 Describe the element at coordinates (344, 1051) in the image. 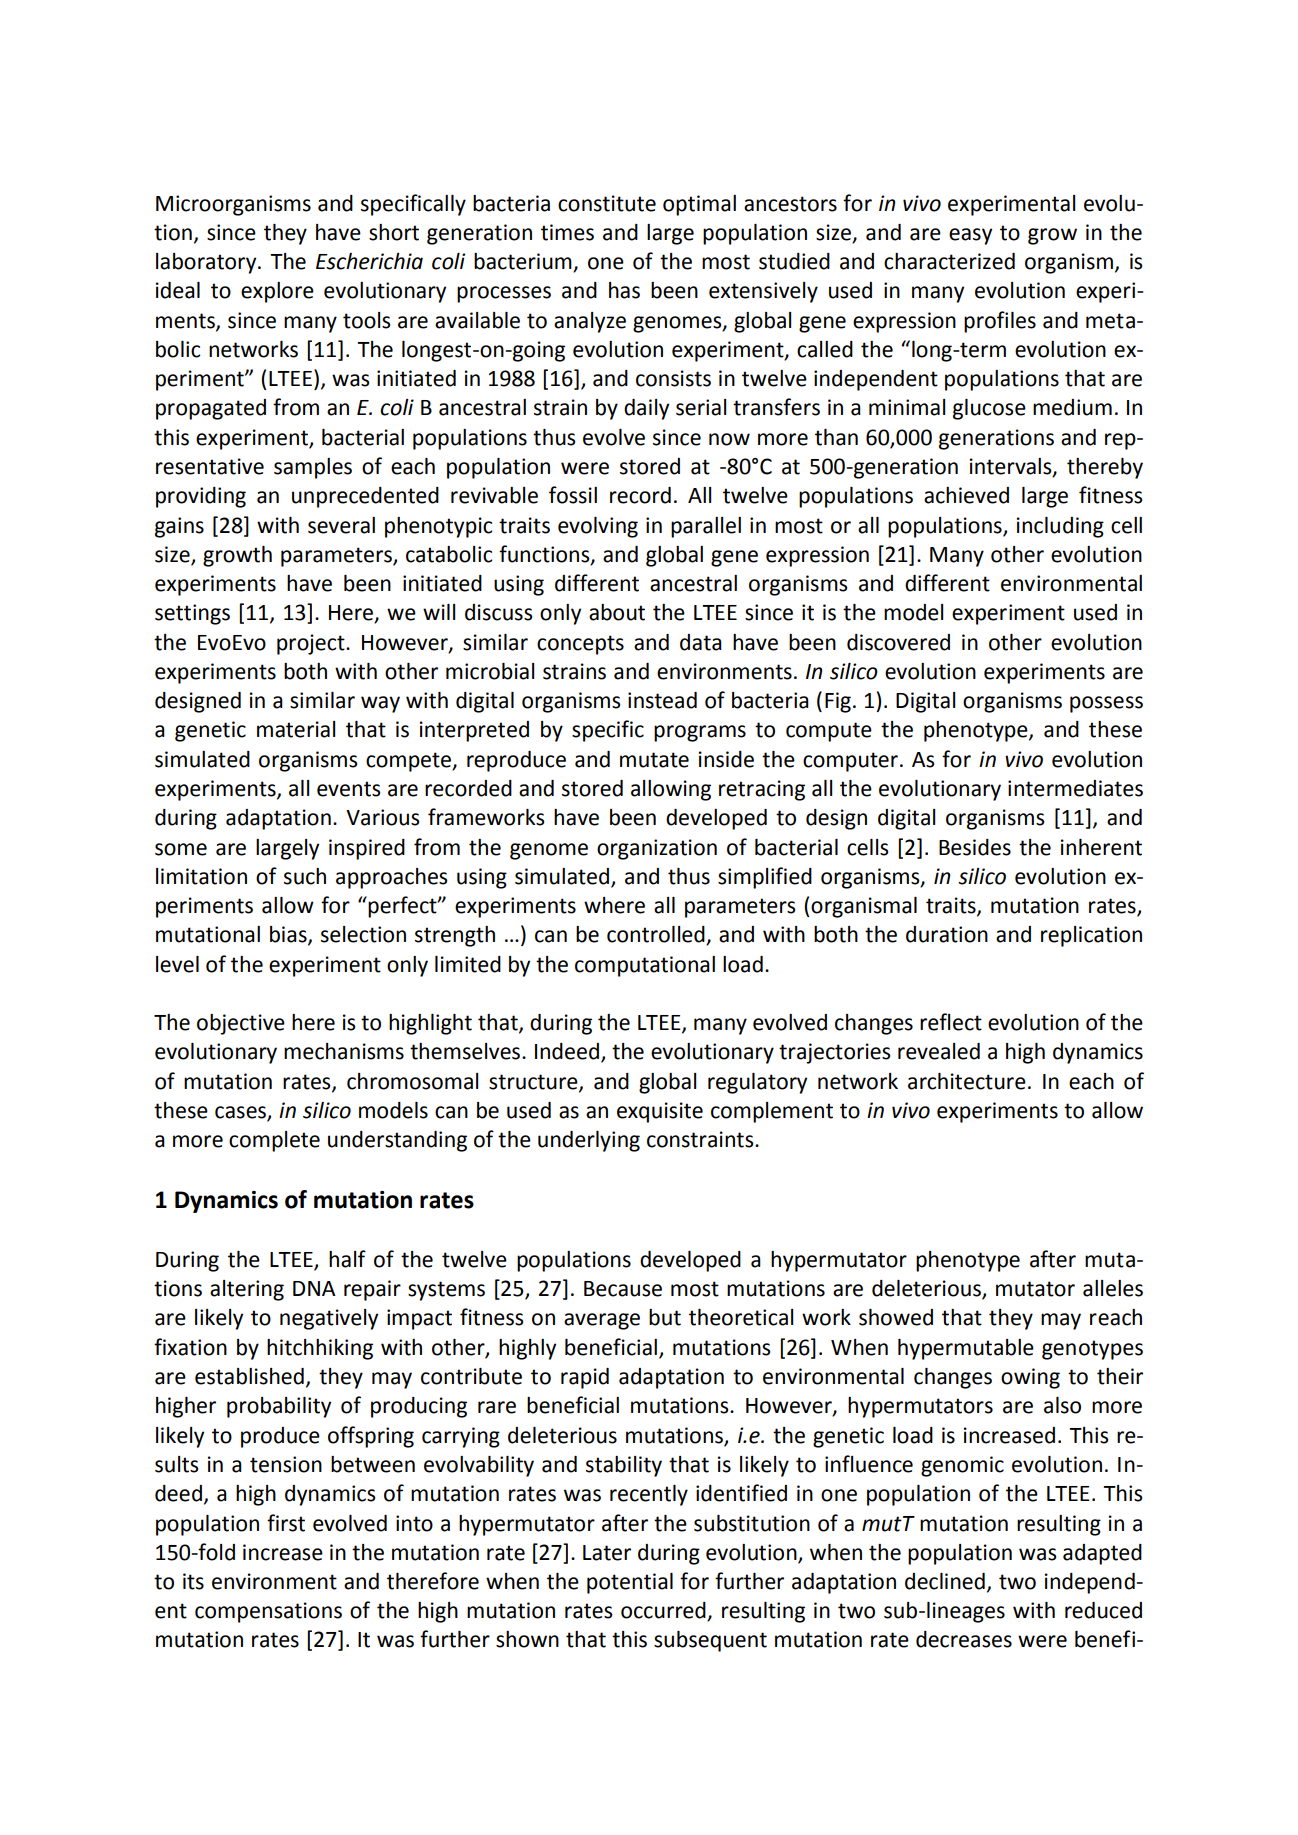

I see `mechanisms` at that location.
